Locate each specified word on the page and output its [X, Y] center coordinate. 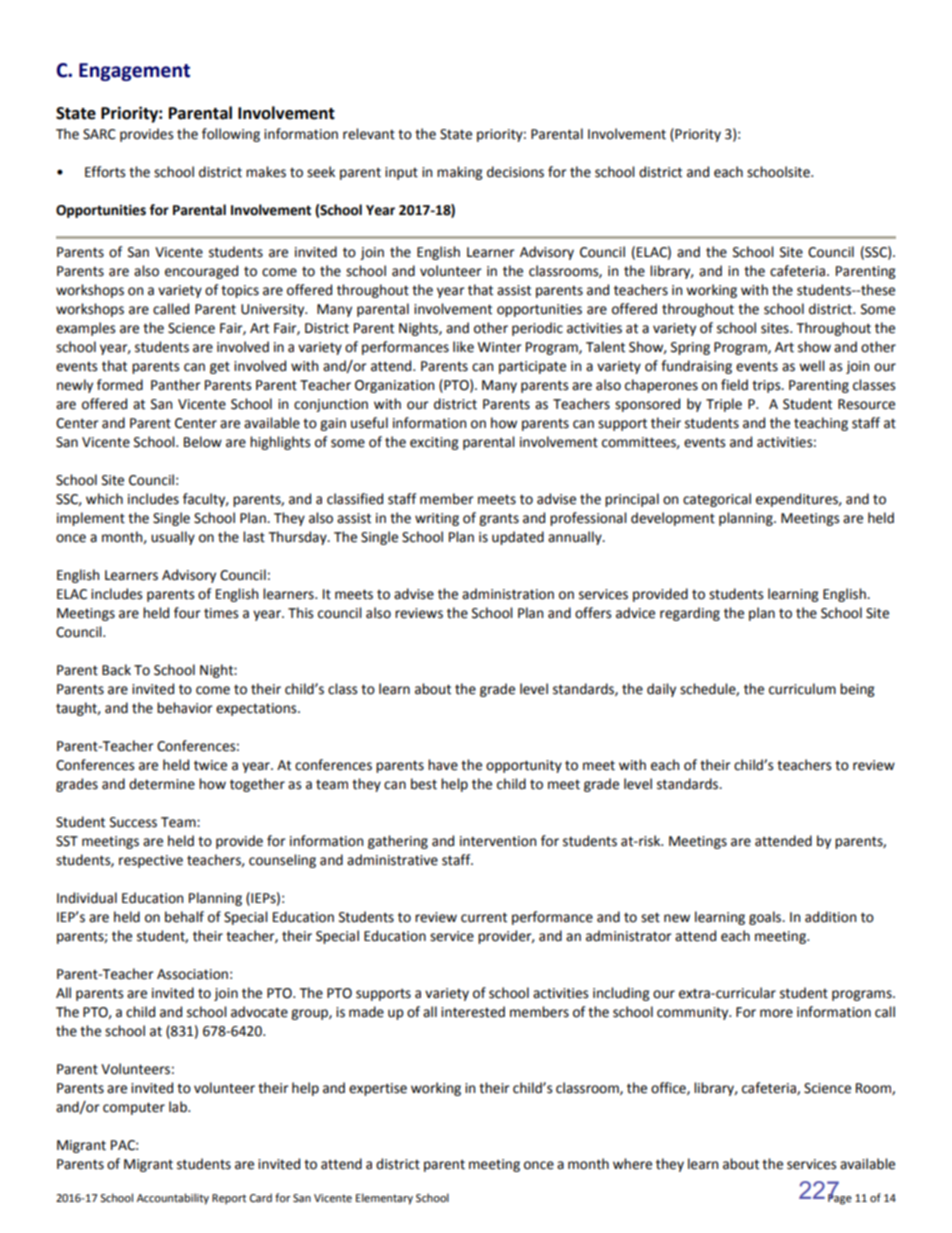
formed [120, 385]
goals [766, 918]
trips [767, 386]
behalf [184, 917]
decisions [515, 172]
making [460, 173]
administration [508, 594]
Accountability [173, 1199]
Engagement [134, 72]
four [187, 613]
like [463, 347]
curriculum [802, 689]
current [484, 917]
